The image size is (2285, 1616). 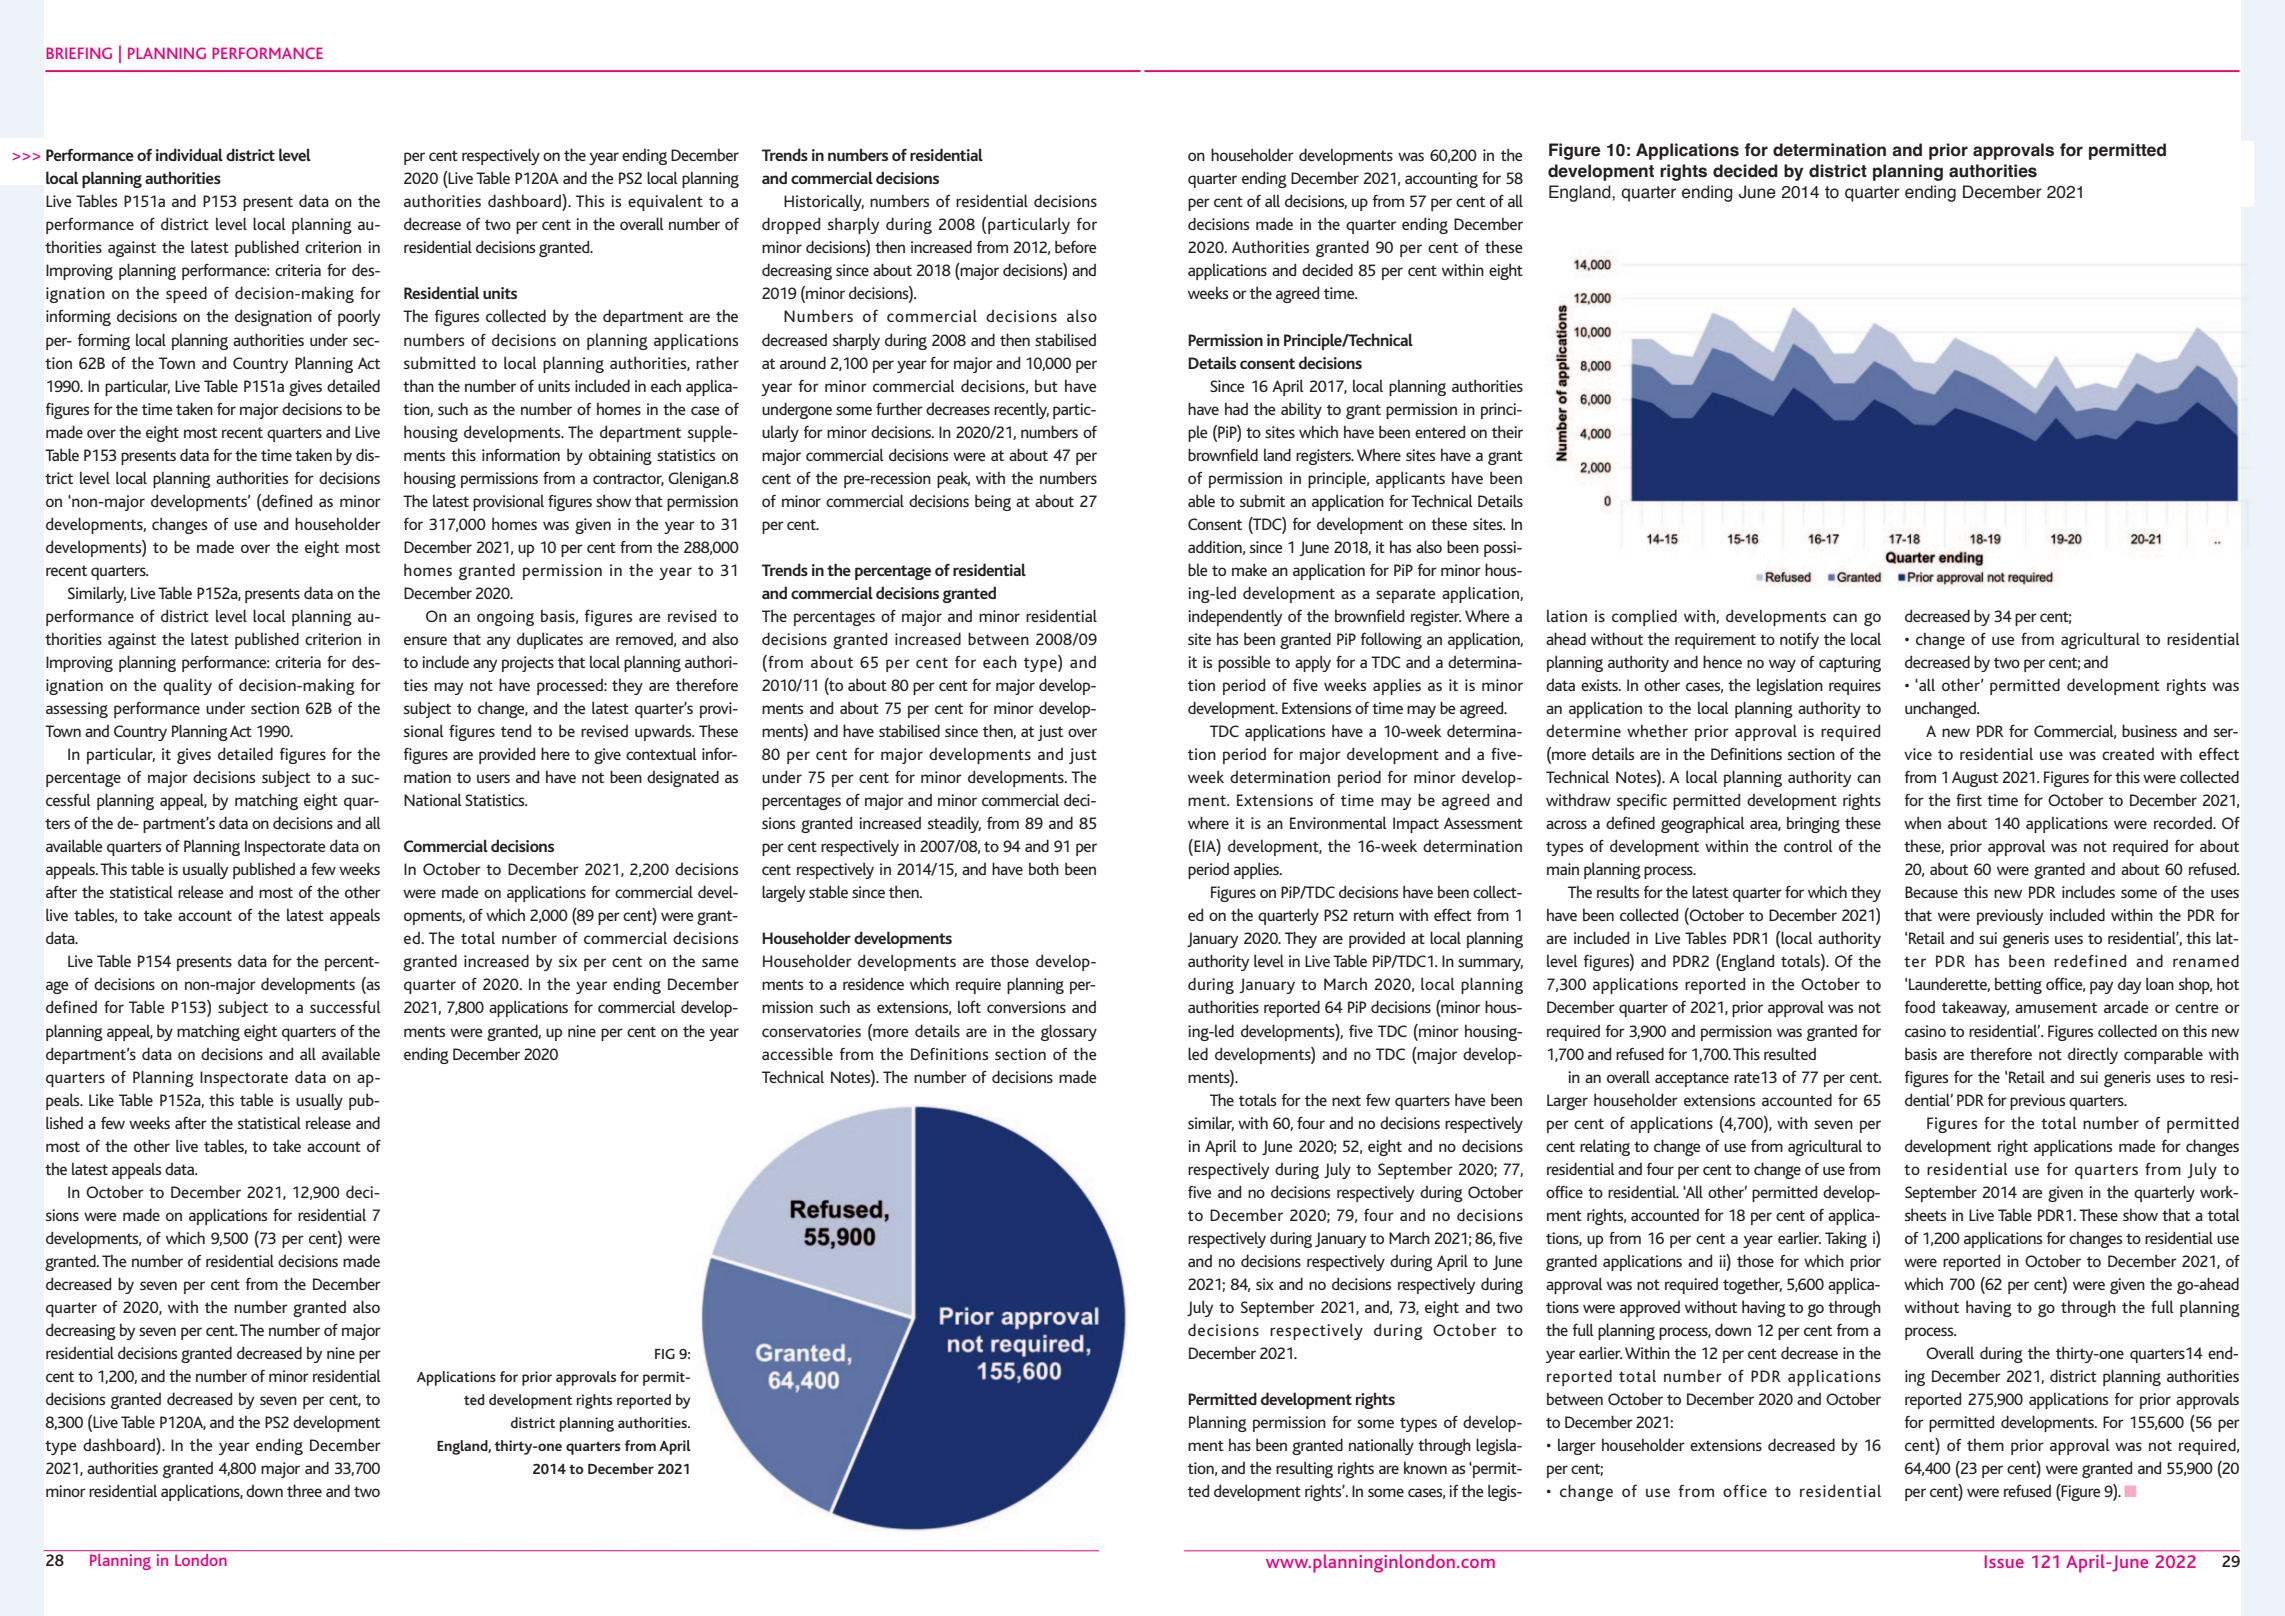 What do you see at coordinates (1304, 1469) in the image?
I see `resulting` at bounding box center [1304, 1469].
